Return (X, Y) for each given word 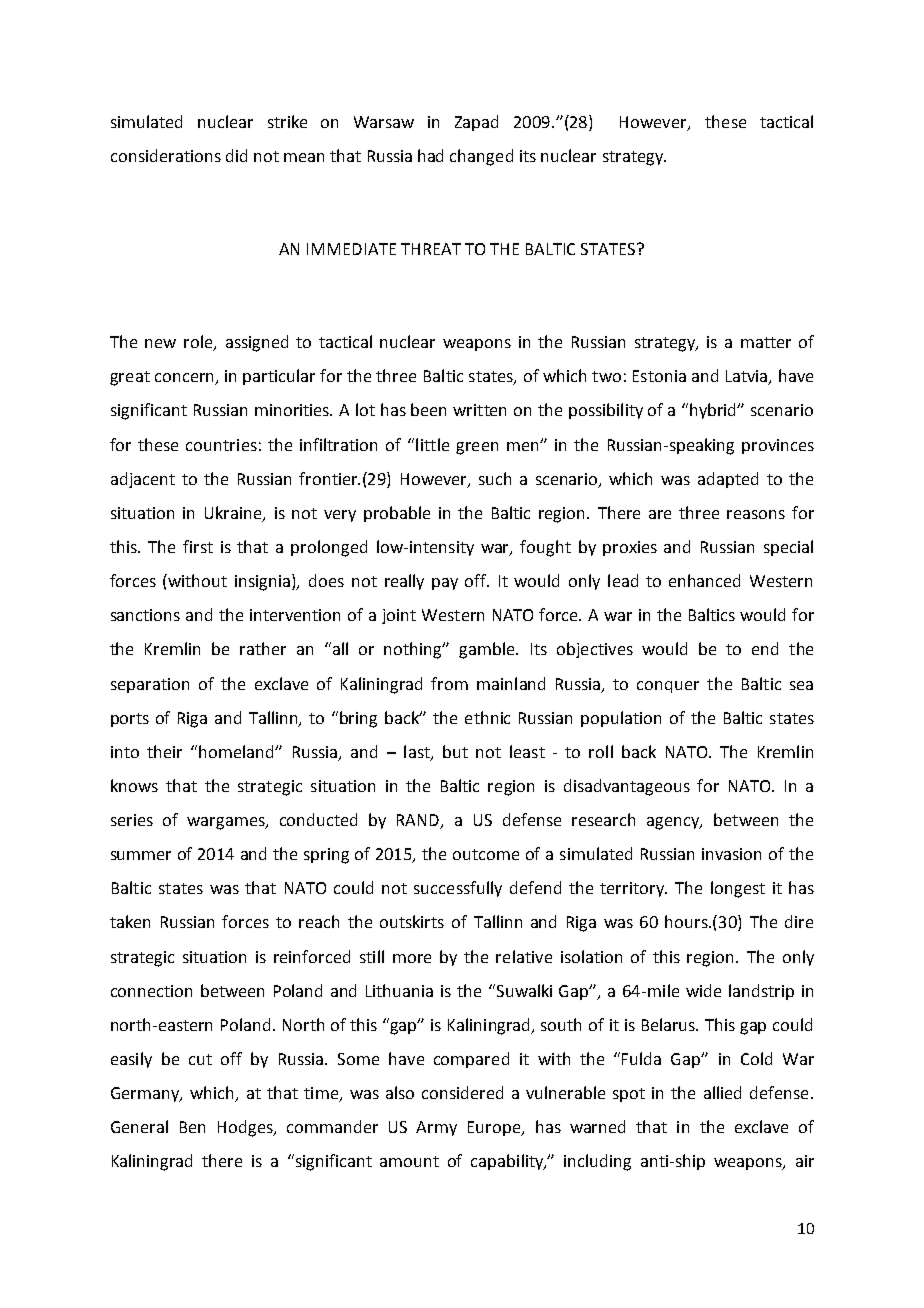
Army (436, 1128)
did (236, 155)
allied (722, 1092)
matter (766, 342)
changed (481, 157)
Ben (192, 1127)
